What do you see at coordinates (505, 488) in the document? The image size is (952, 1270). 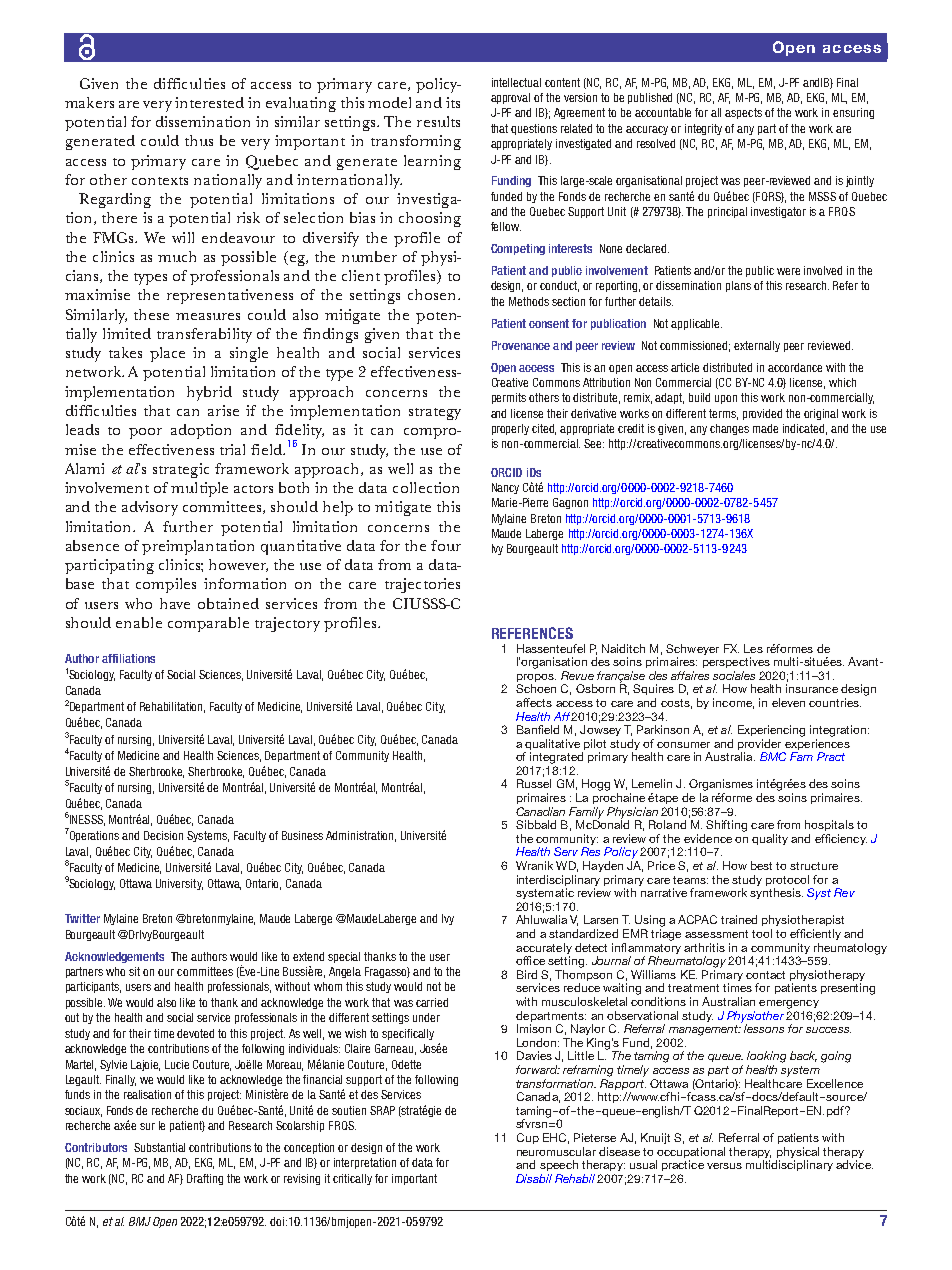 I see `Nancy` at bounding box center [505, 488].
